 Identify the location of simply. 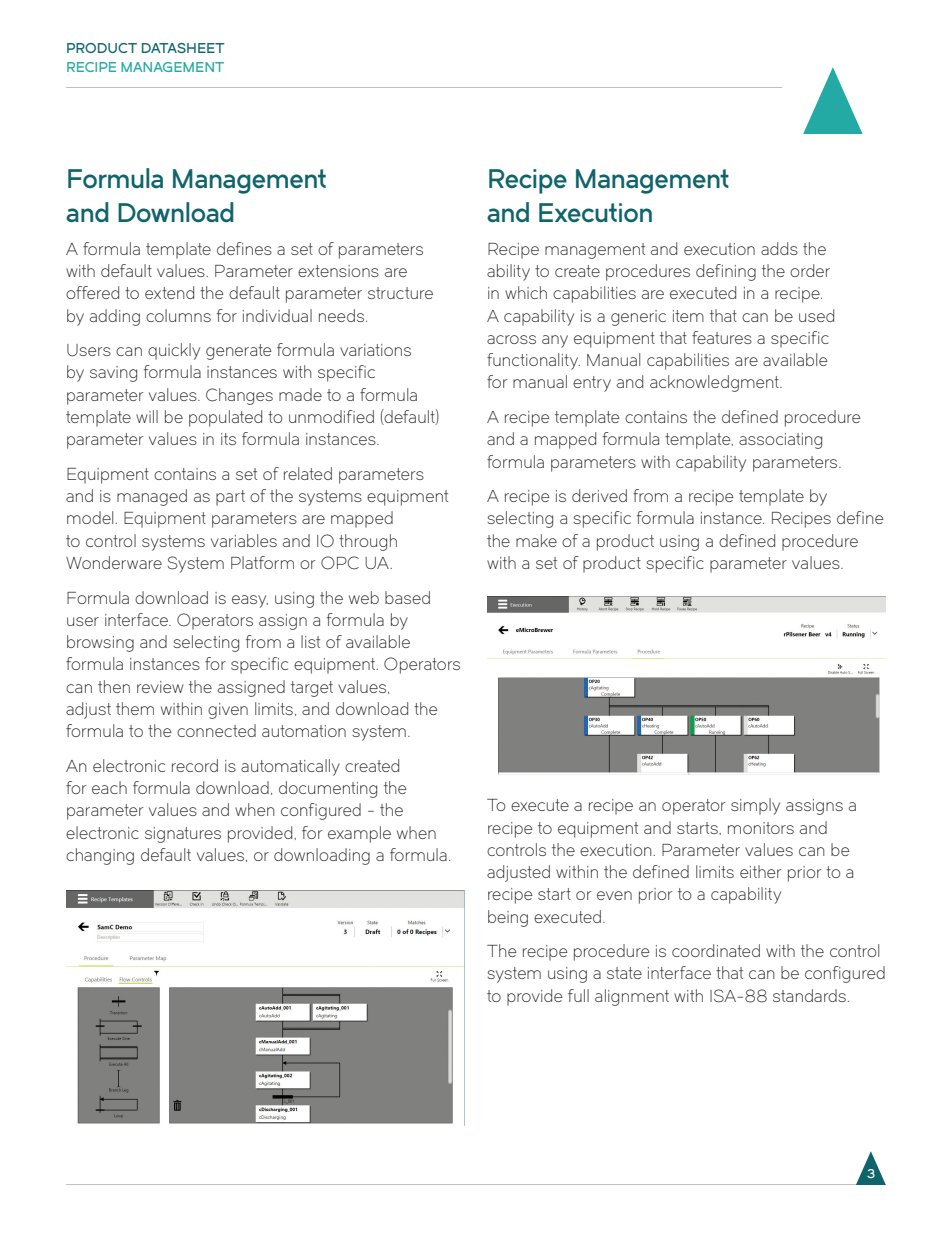
(755, 806).
